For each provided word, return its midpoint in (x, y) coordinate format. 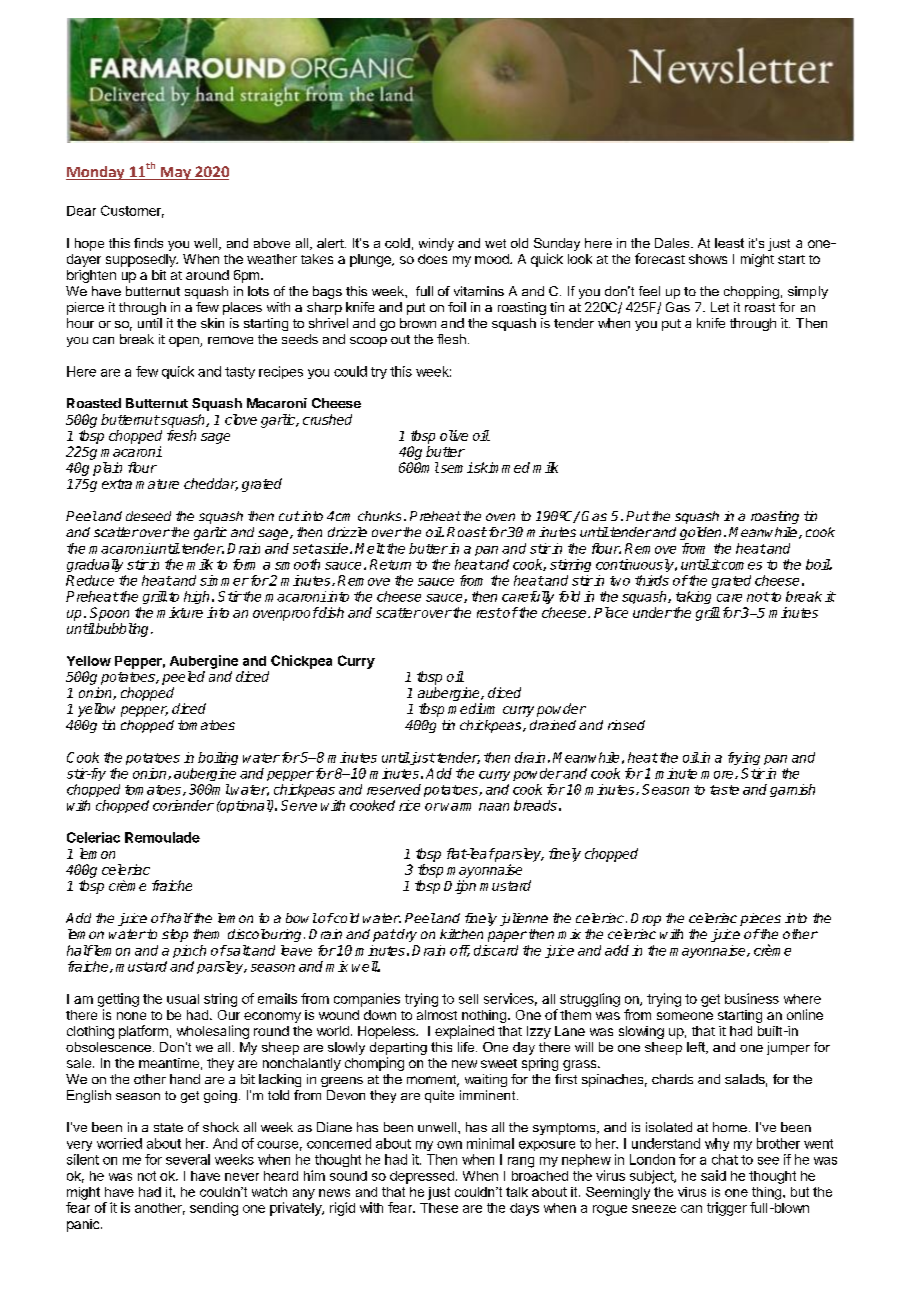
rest (489, 613)
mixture (180, 612)
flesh (451, 339)
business (752, 998)
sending (214, 1209)
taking (693, 597)
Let (720, 307)
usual (183, 999)
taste (724, 790)
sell (468, 999)
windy (436, 244)
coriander (183, 805)
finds (148, 243)
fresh (181, 435)
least (729, 243)
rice (409, 805)
